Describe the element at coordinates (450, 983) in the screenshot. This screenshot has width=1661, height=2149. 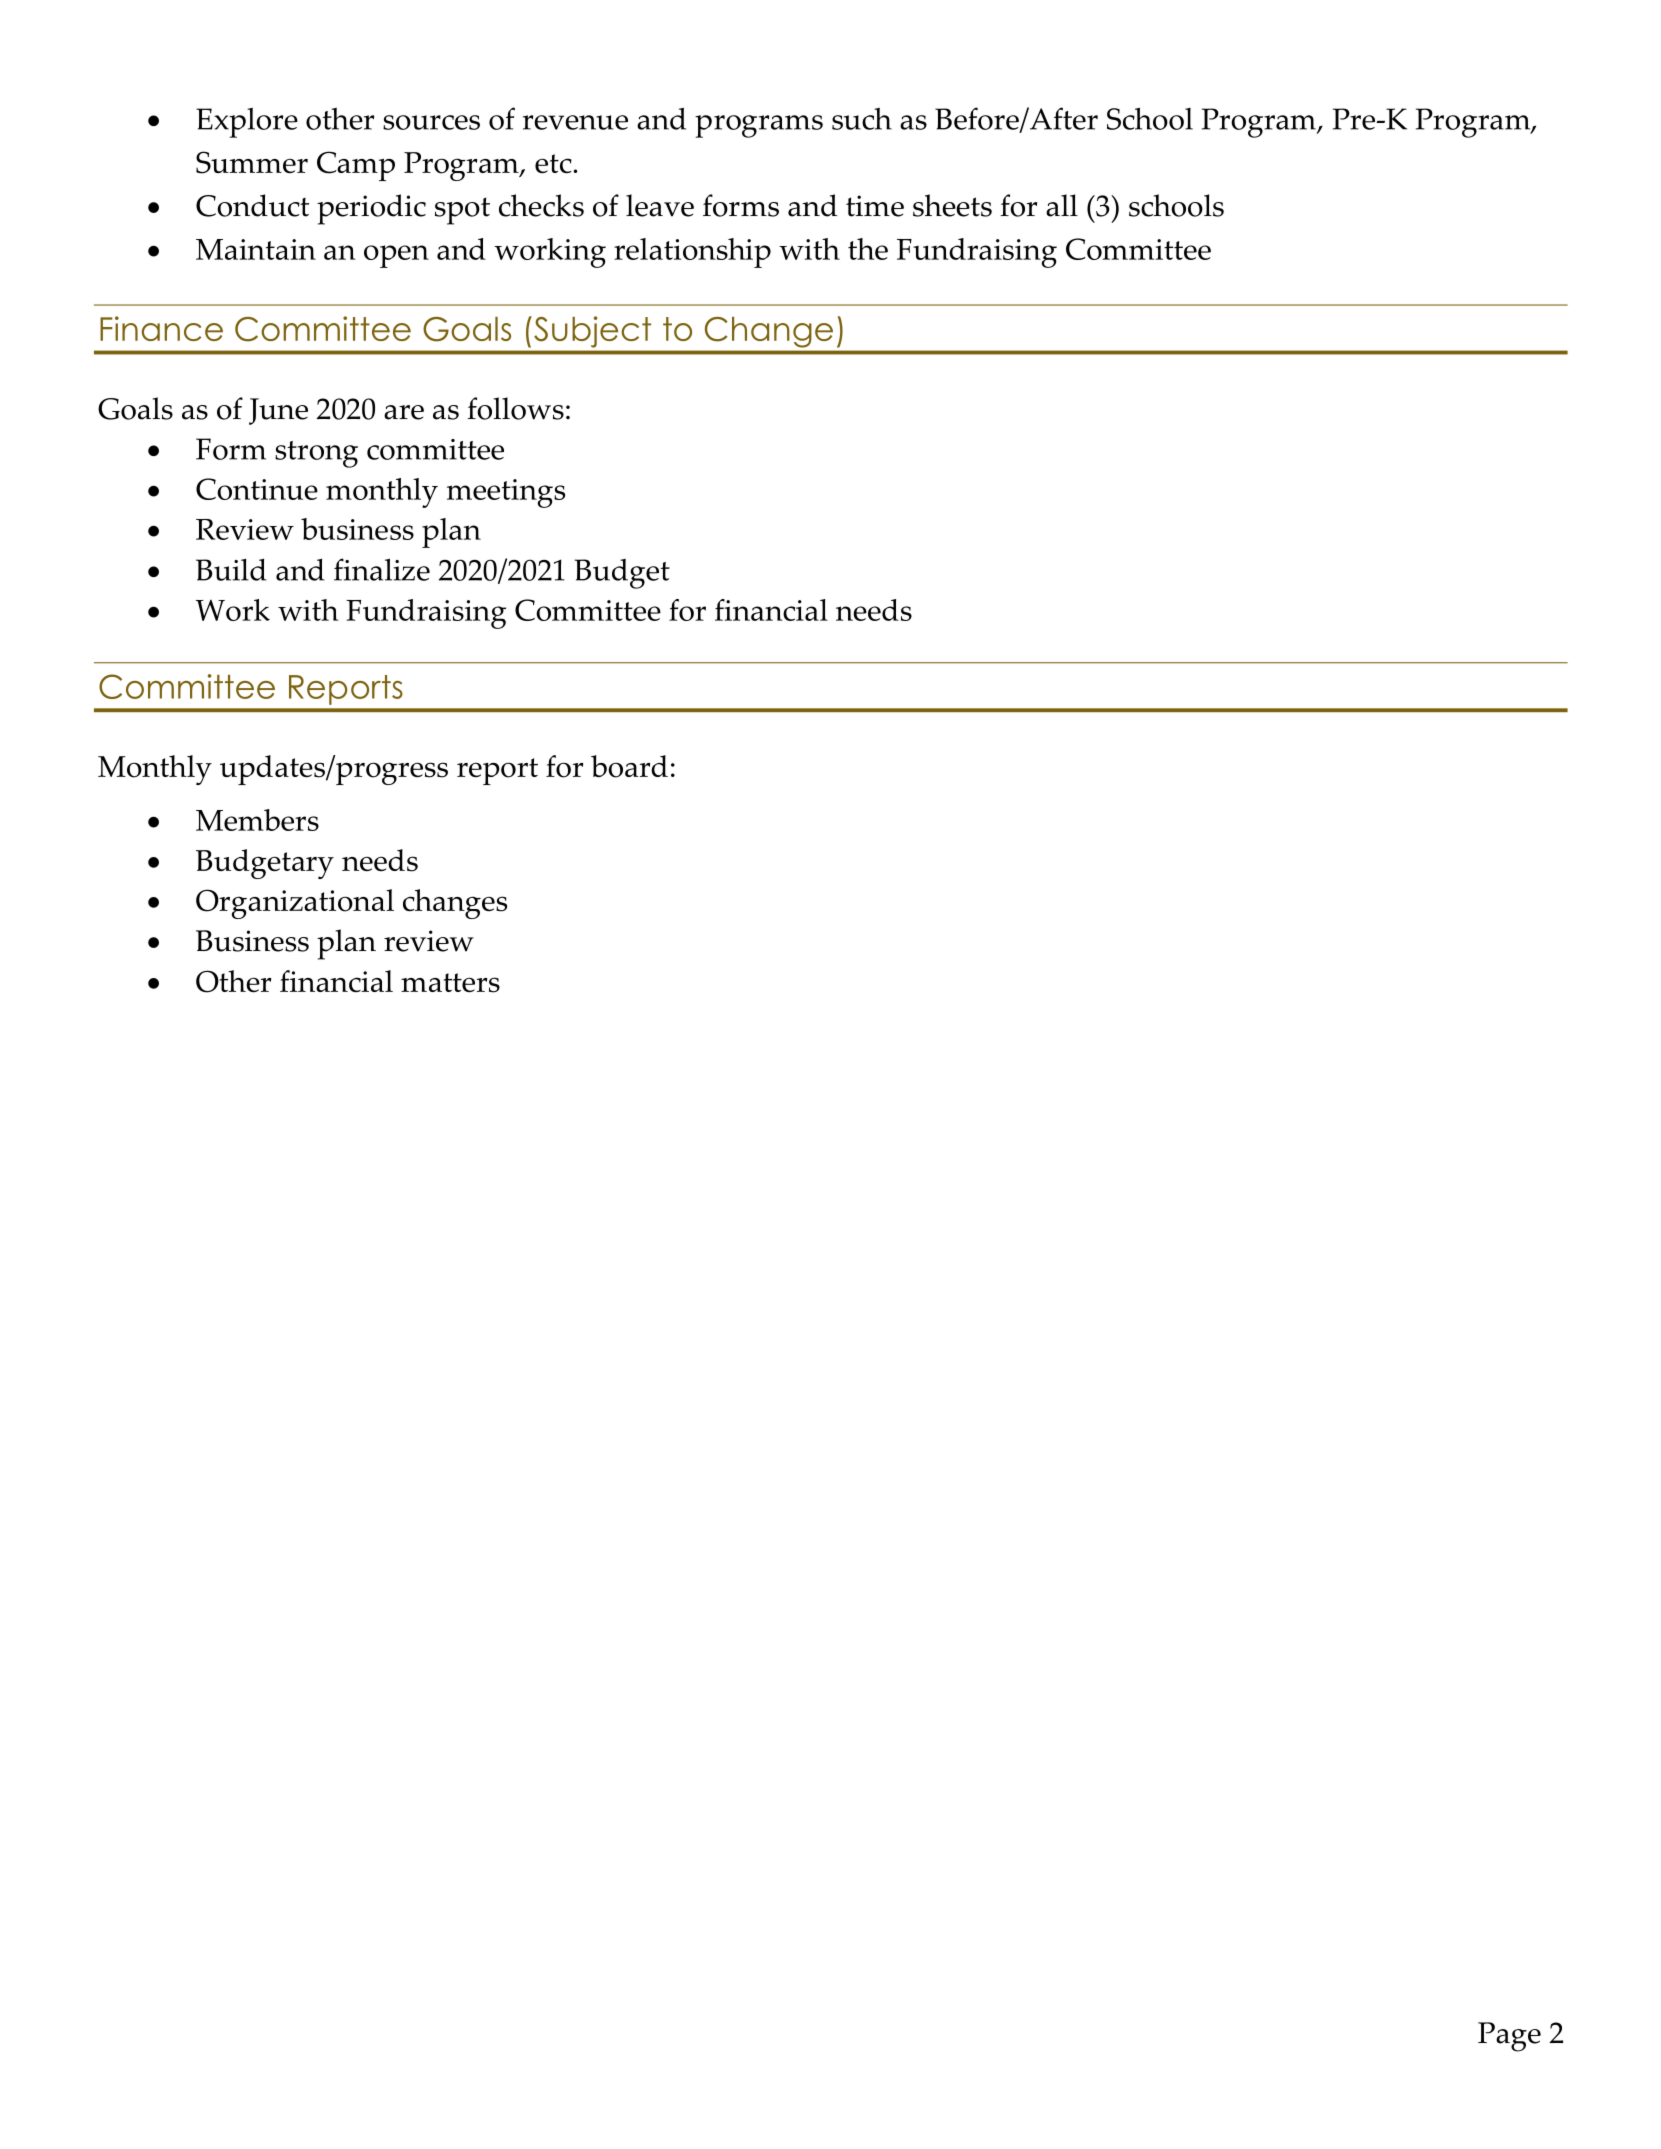
I see `matters` at that location.
